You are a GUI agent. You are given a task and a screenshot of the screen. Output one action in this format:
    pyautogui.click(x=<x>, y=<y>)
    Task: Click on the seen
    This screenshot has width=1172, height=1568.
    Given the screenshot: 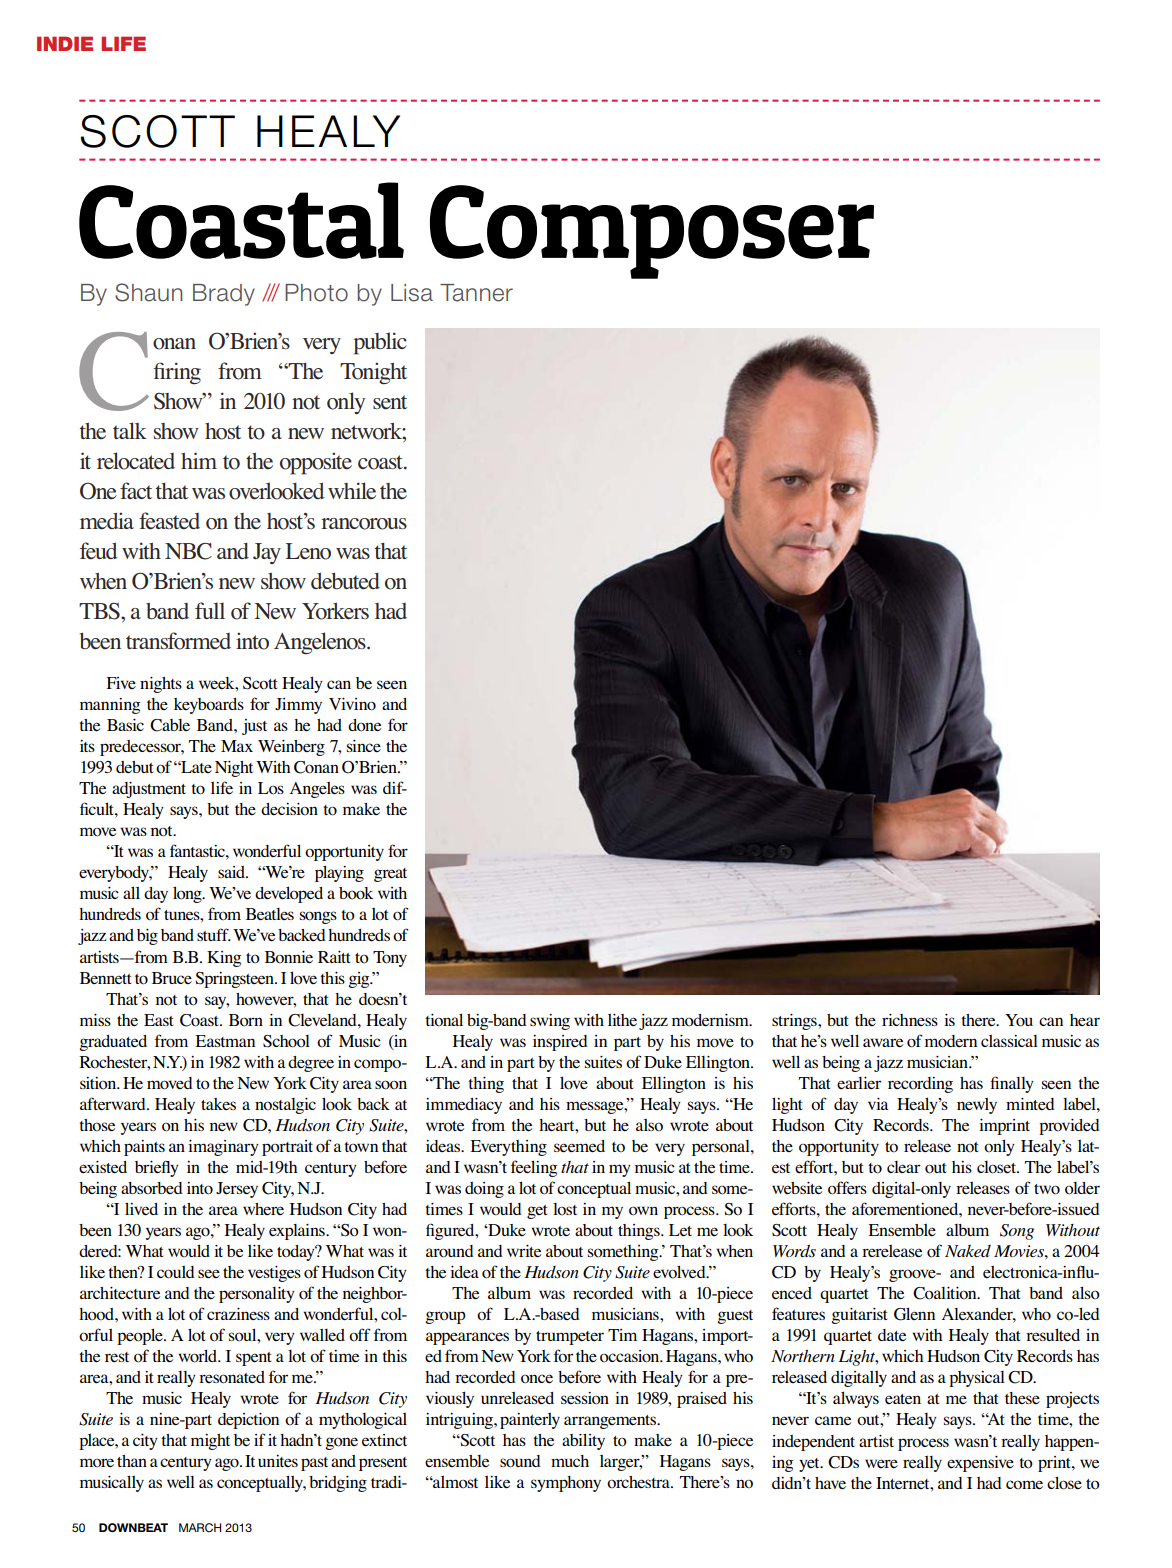 What is the action you would take?
    pyautogui.click(x=392, y=685)
